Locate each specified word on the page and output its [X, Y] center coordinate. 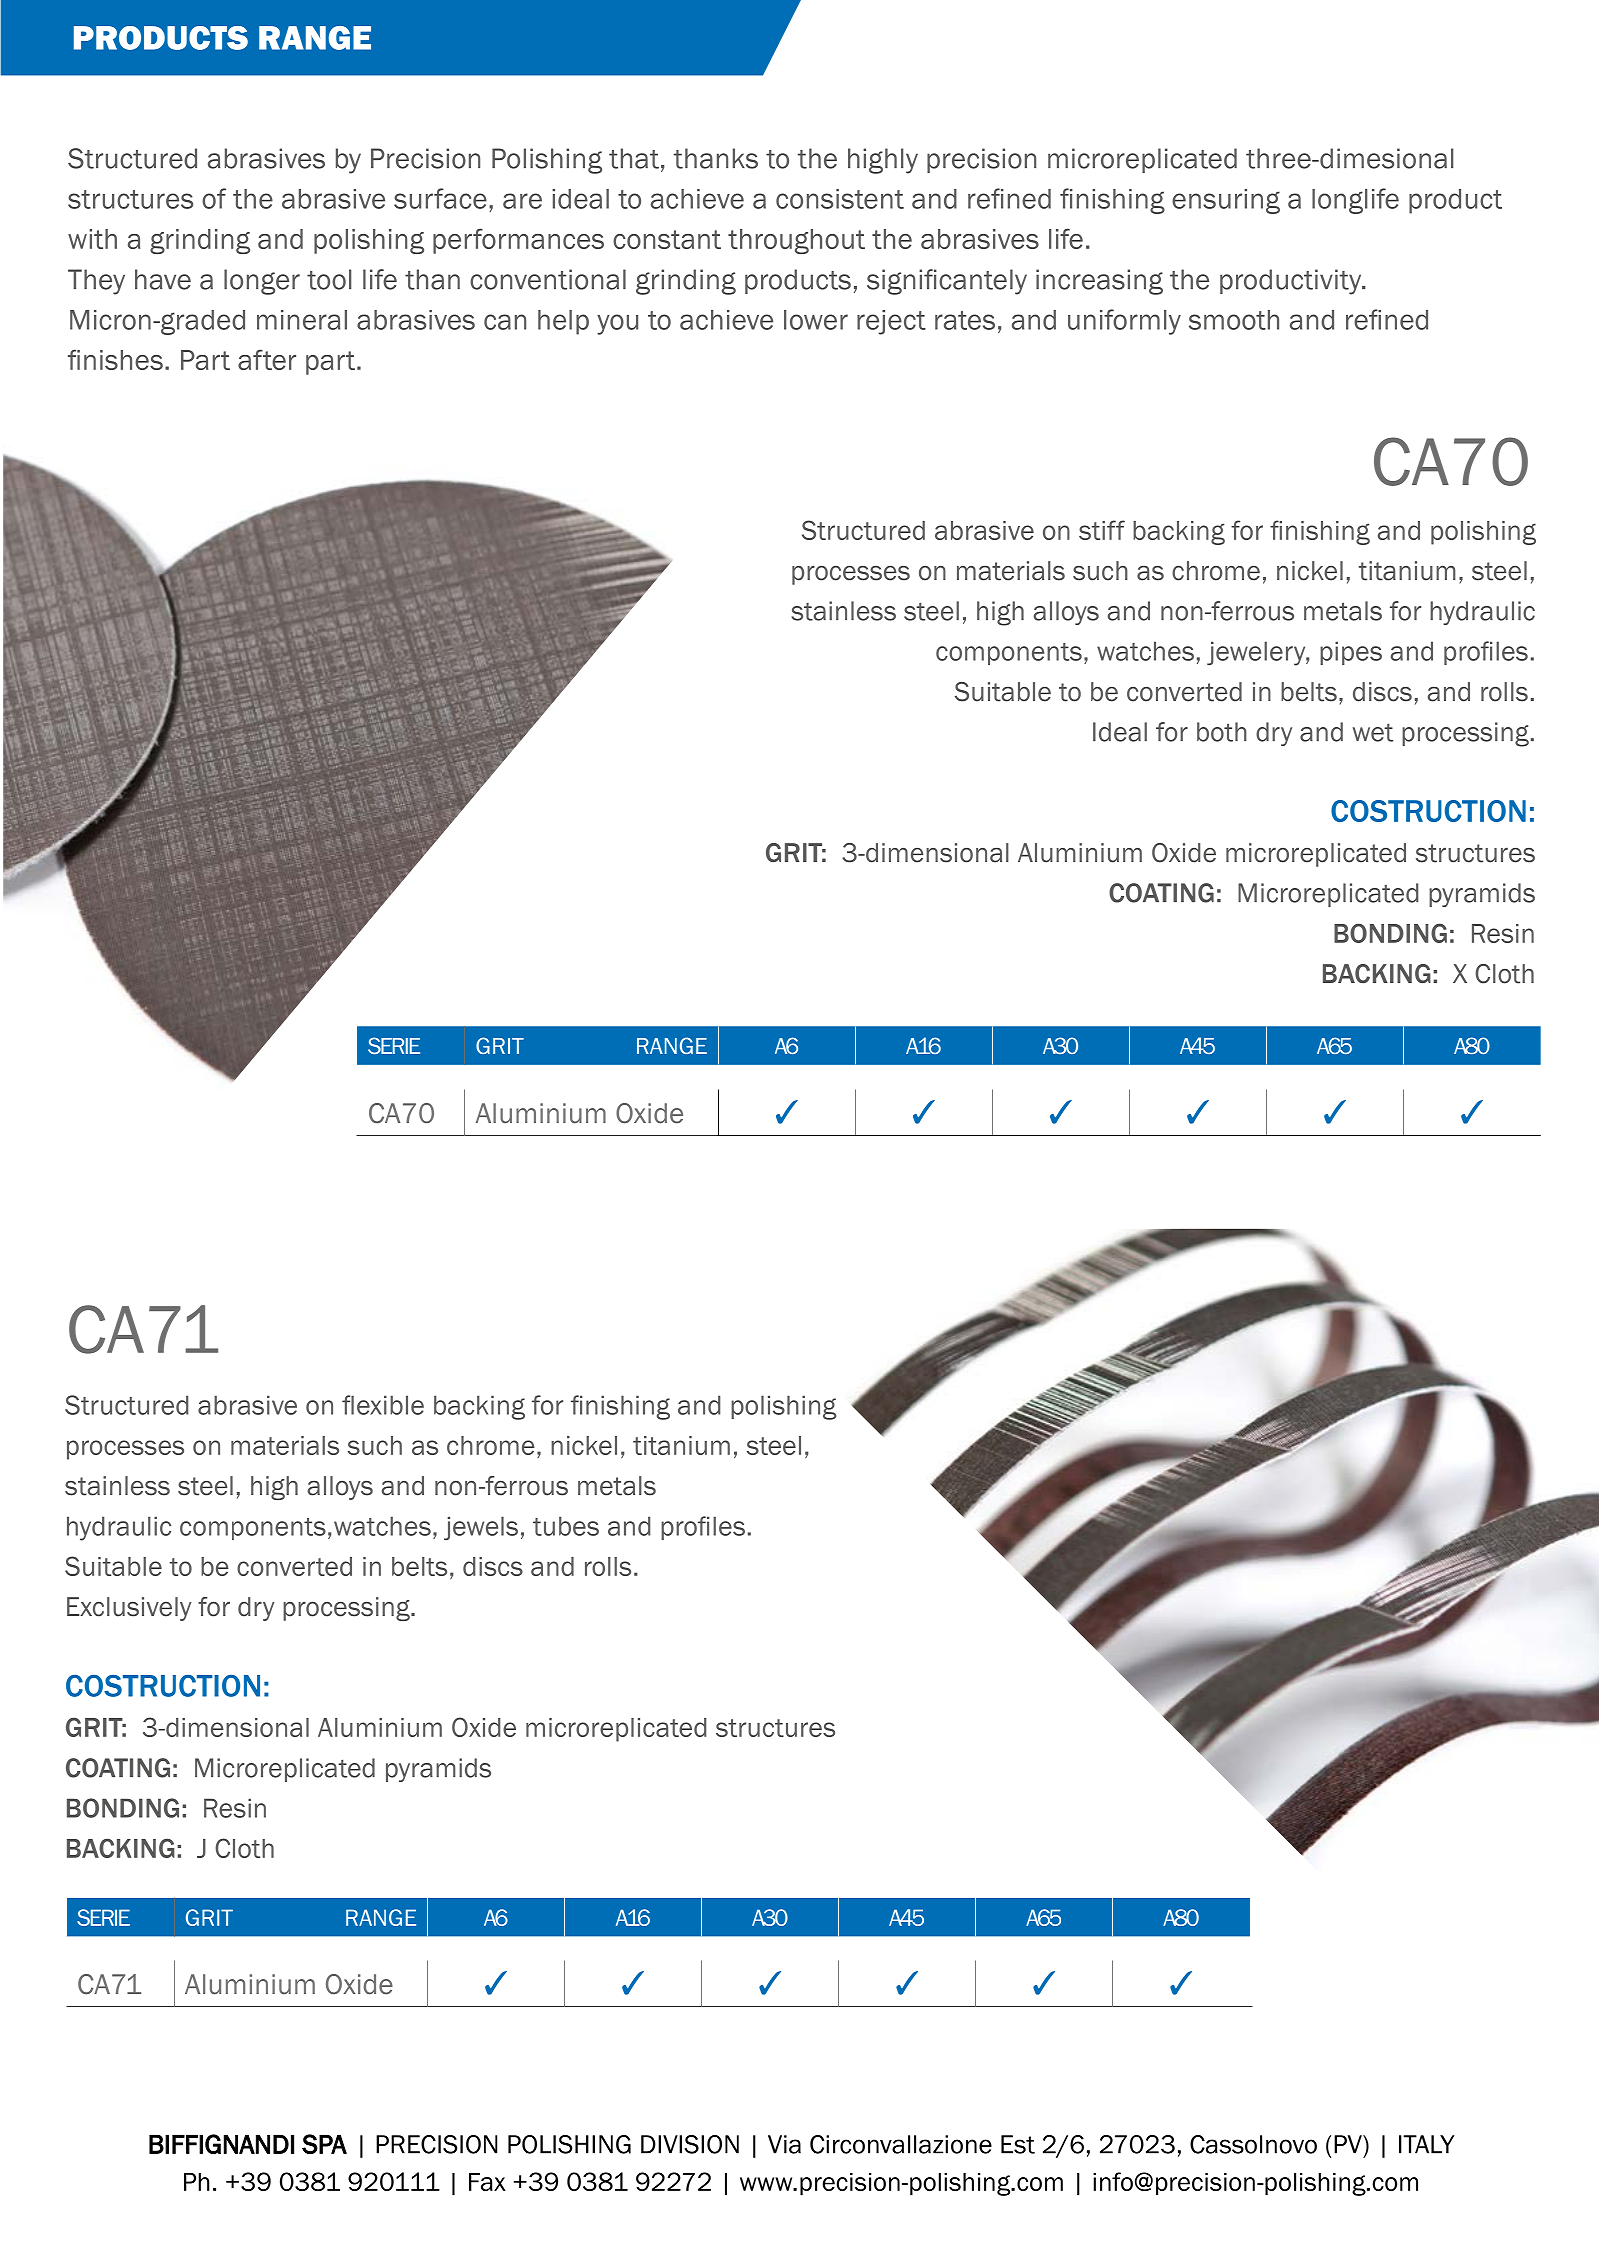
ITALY [1426, 2144]
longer [262, 282]
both [1222, 732]
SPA [324, 2144]
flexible [383, 1405]
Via [784, 2144]
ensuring [1226, 201]
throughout [796, 241]
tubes [566, 1526]
